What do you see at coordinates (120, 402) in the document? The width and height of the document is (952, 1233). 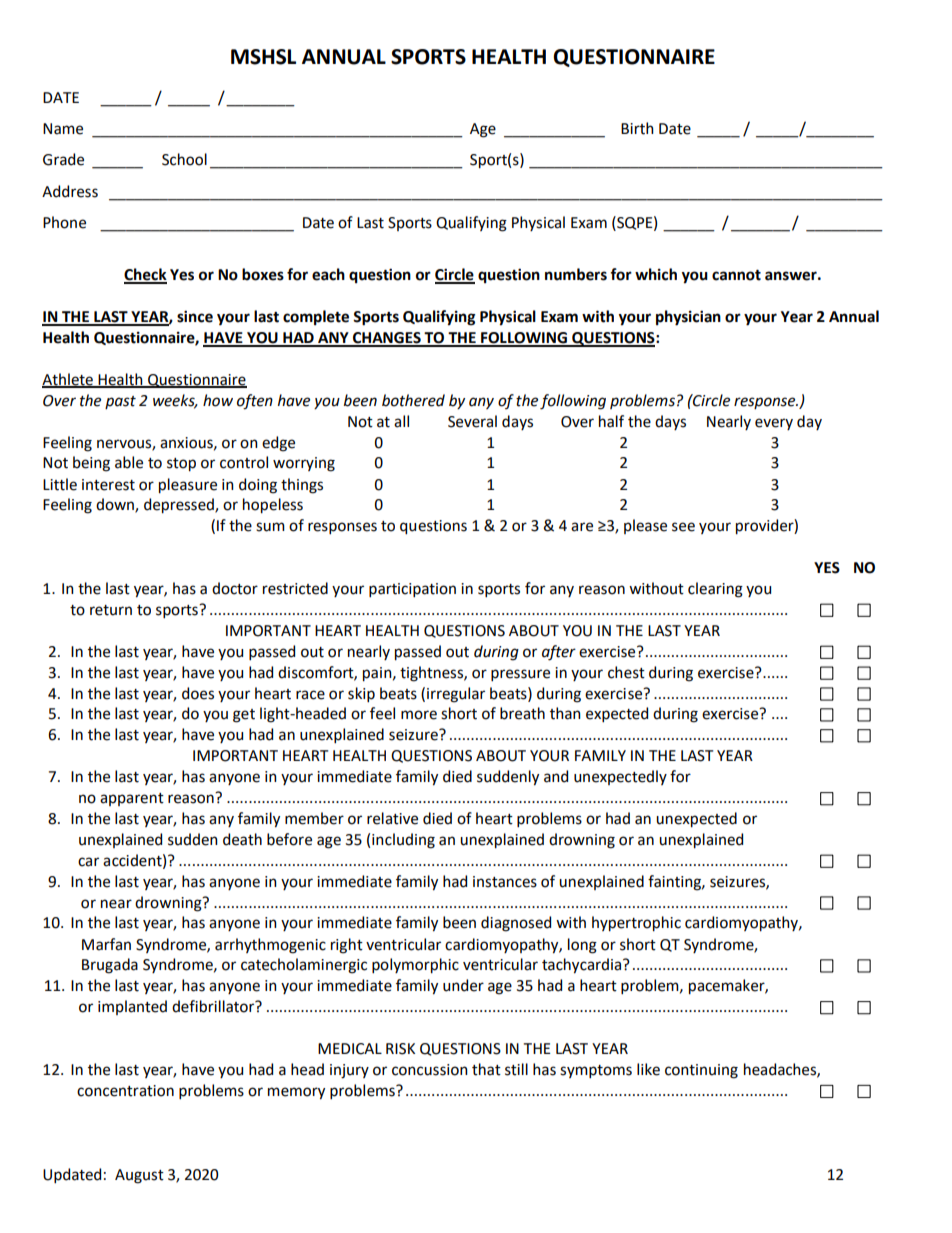 I see `past` at bounding box center [120, 402].
